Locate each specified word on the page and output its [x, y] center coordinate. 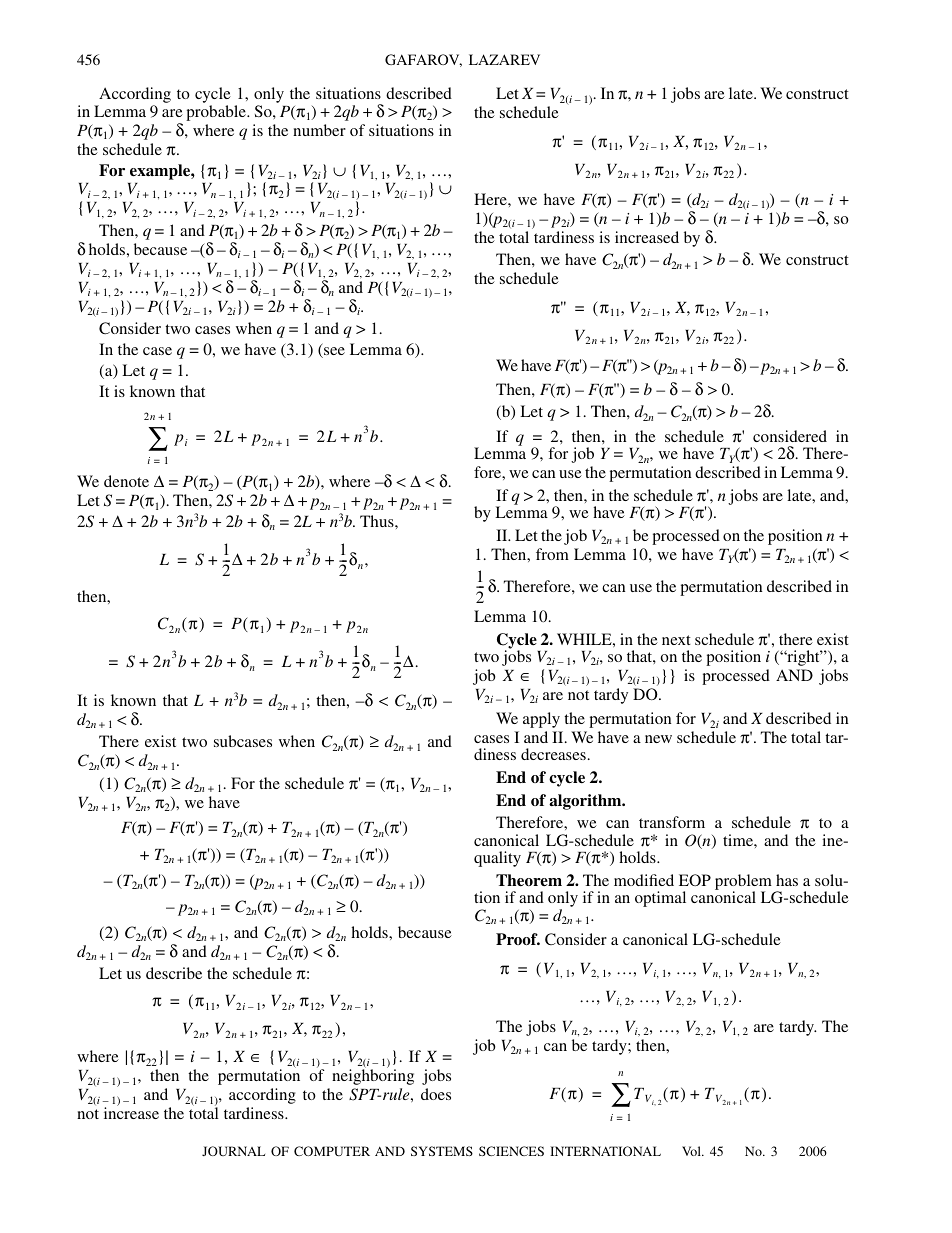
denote [126, 481]
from [552, 554]
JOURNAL [233, 1151]
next [676, 640]
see [333, 352]
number [319, 130]
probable [217, 113]
